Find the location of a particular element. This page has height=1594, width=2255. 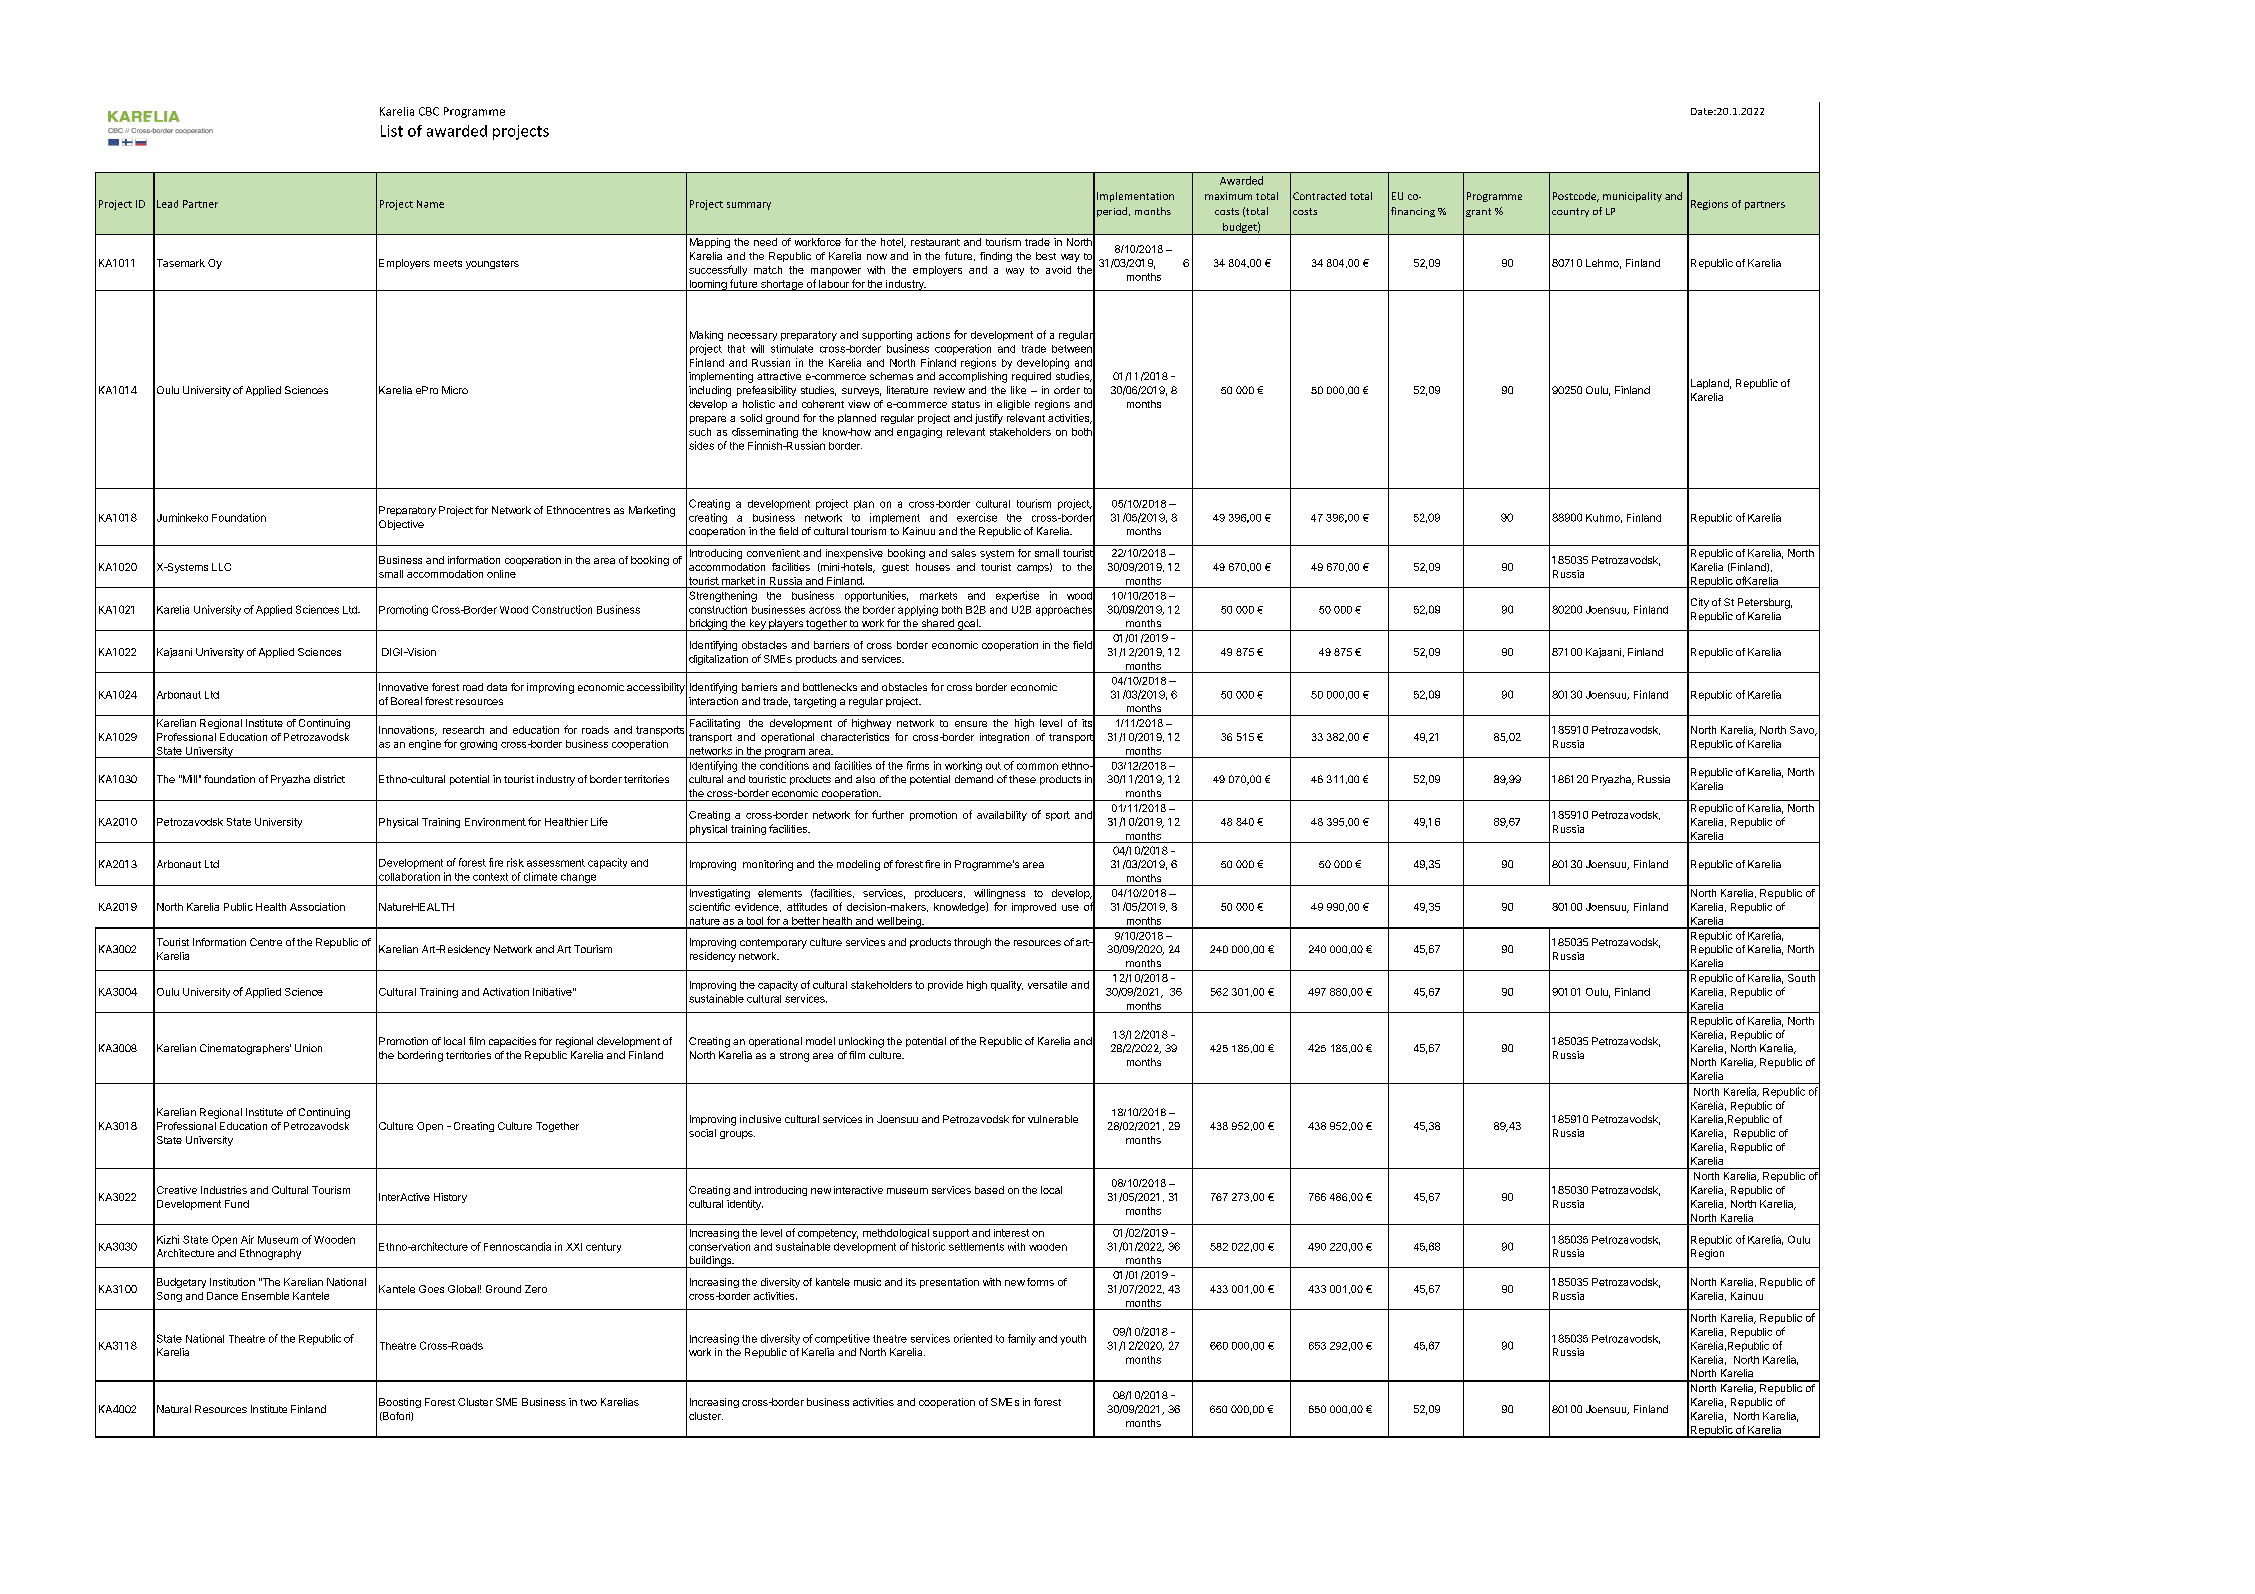

demand is located at coordinates (974, 779).
